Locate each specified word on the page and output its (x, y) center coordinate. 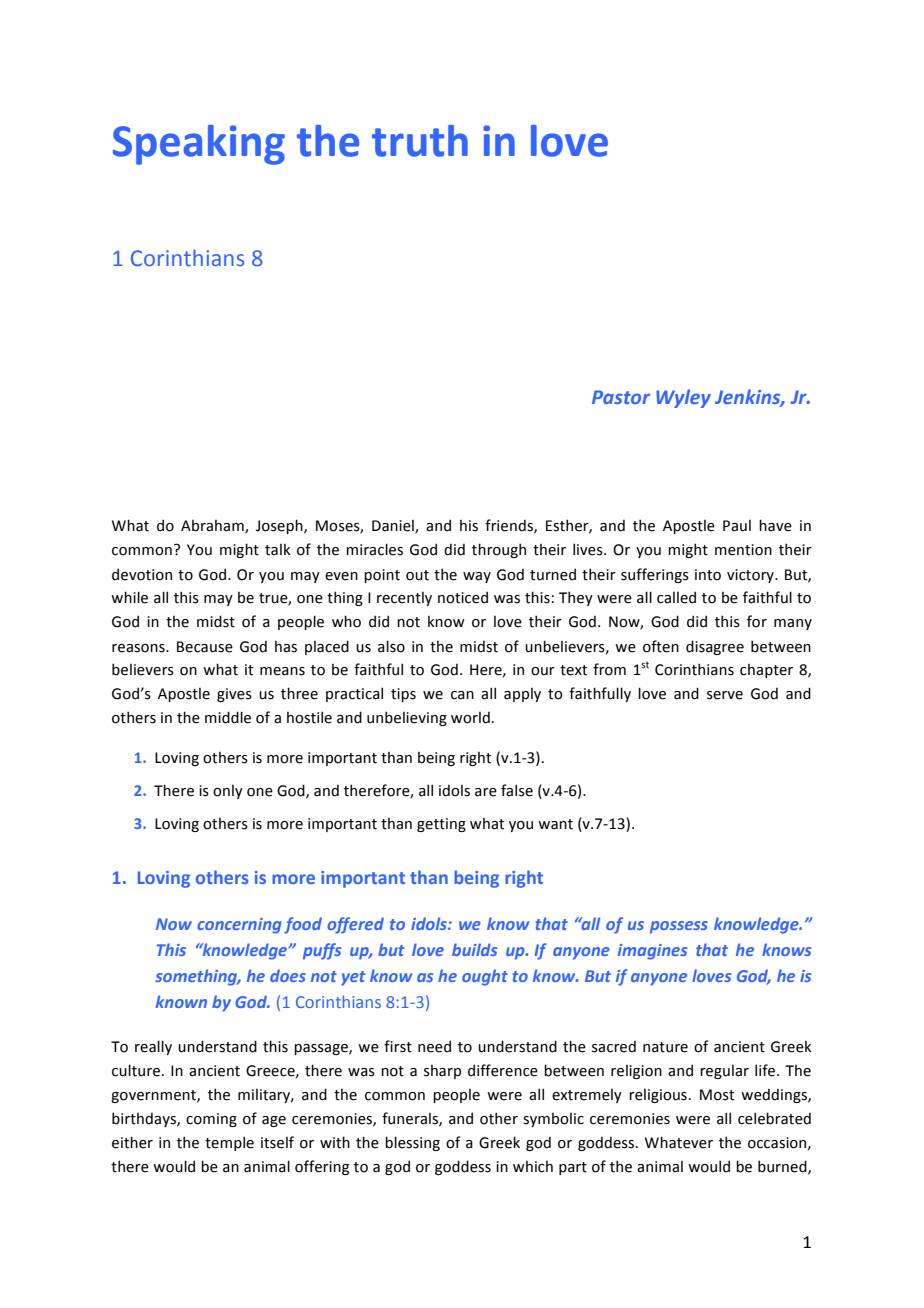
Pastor (621, 397)
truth (420, 141)
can (462, 695)
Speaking (199, 145)
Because (205, 647)
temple (229, 1143)
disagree (715, 647)
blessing (412, 1143)
